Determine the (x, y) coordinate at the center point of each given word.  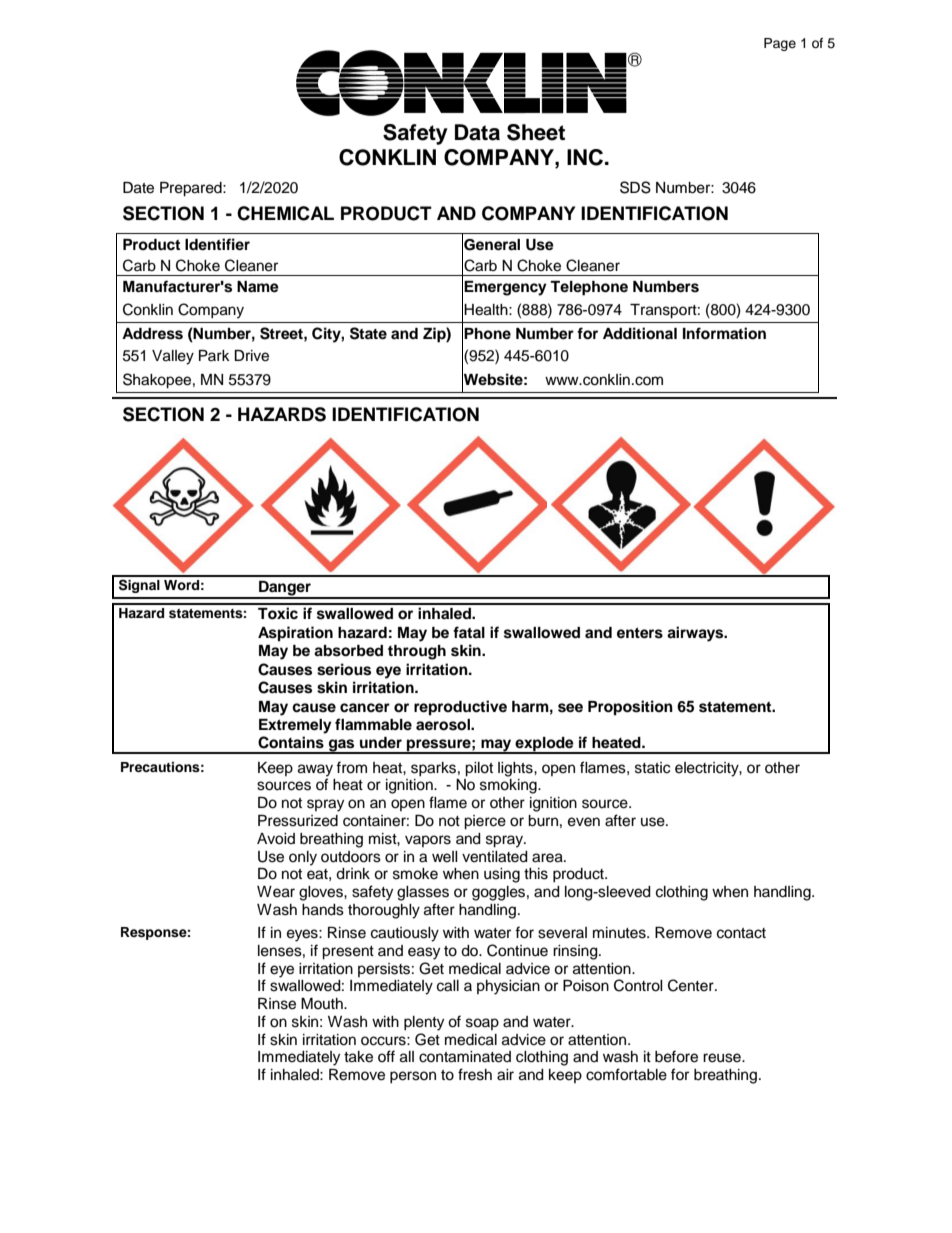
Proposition (630, 708)
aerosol (444, 725)
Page (780, 44)
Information (724, 333)
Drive (251, 356)
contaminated (465, 1057)
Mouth (323, 1003)
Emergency (505, 288)
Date (138, 188)
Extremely (295, 726)
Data (477, 132)
